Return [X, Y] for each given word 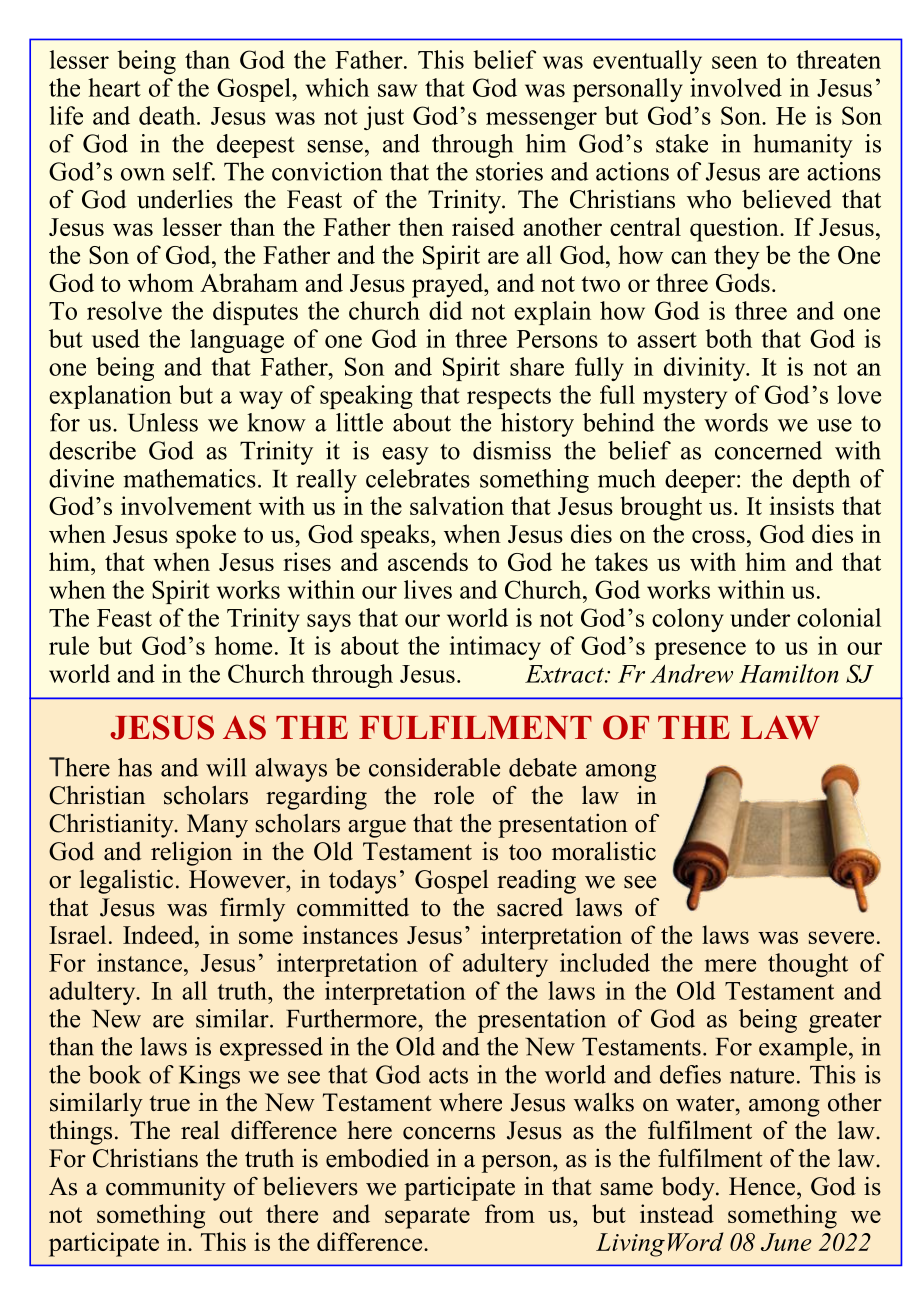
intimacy [495, 648]
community [166, 1188]
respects [509, 398]
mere [730, 965]
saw [397, 90]
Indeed [159, 934]
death [168, 115]
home [243, 645]
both [728, 338]
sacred [530, 907]
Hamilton [788, 673]
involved [736, 87]
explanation [110, 397]
